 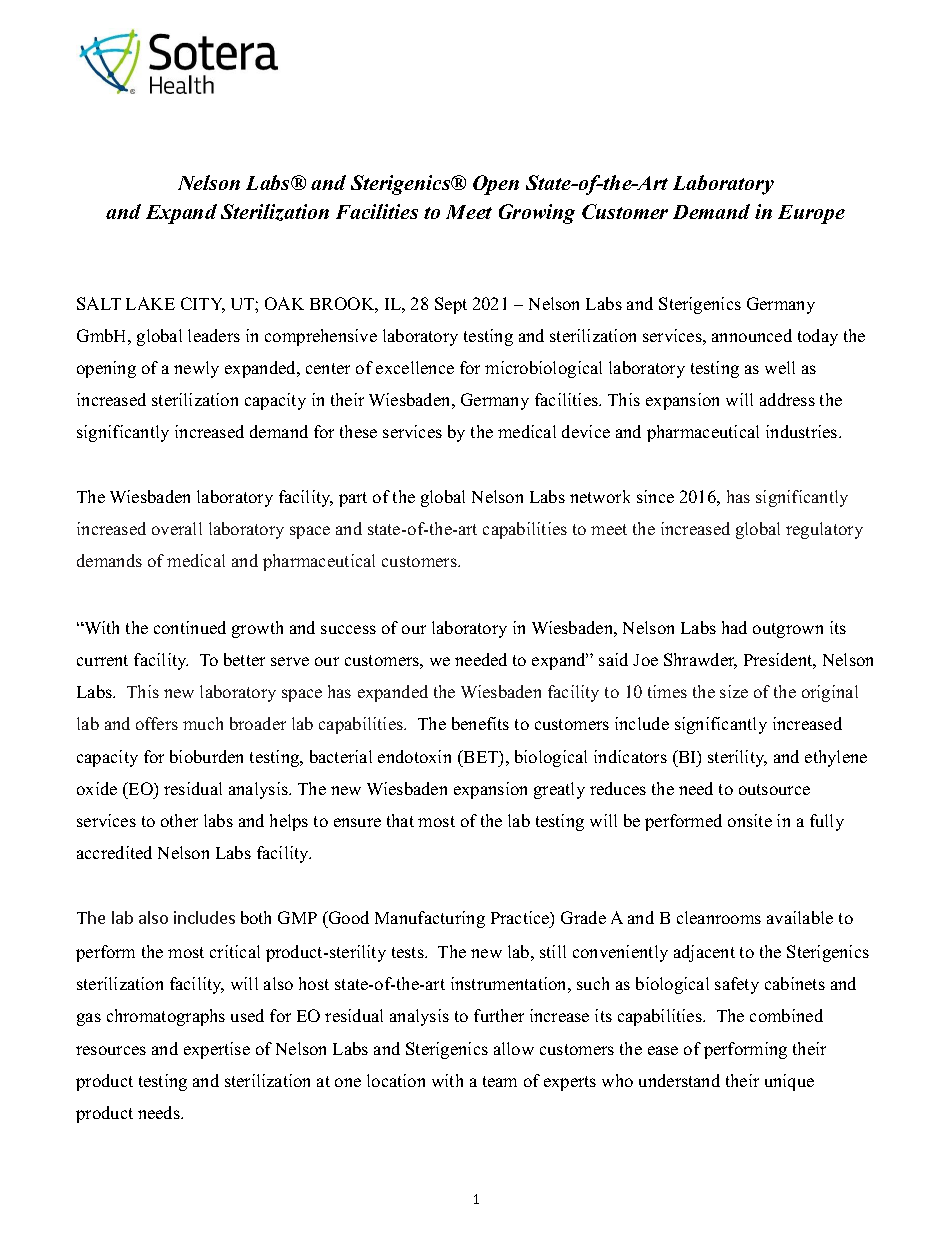 I want to click on LAKE, so click(x=150, y=303).
